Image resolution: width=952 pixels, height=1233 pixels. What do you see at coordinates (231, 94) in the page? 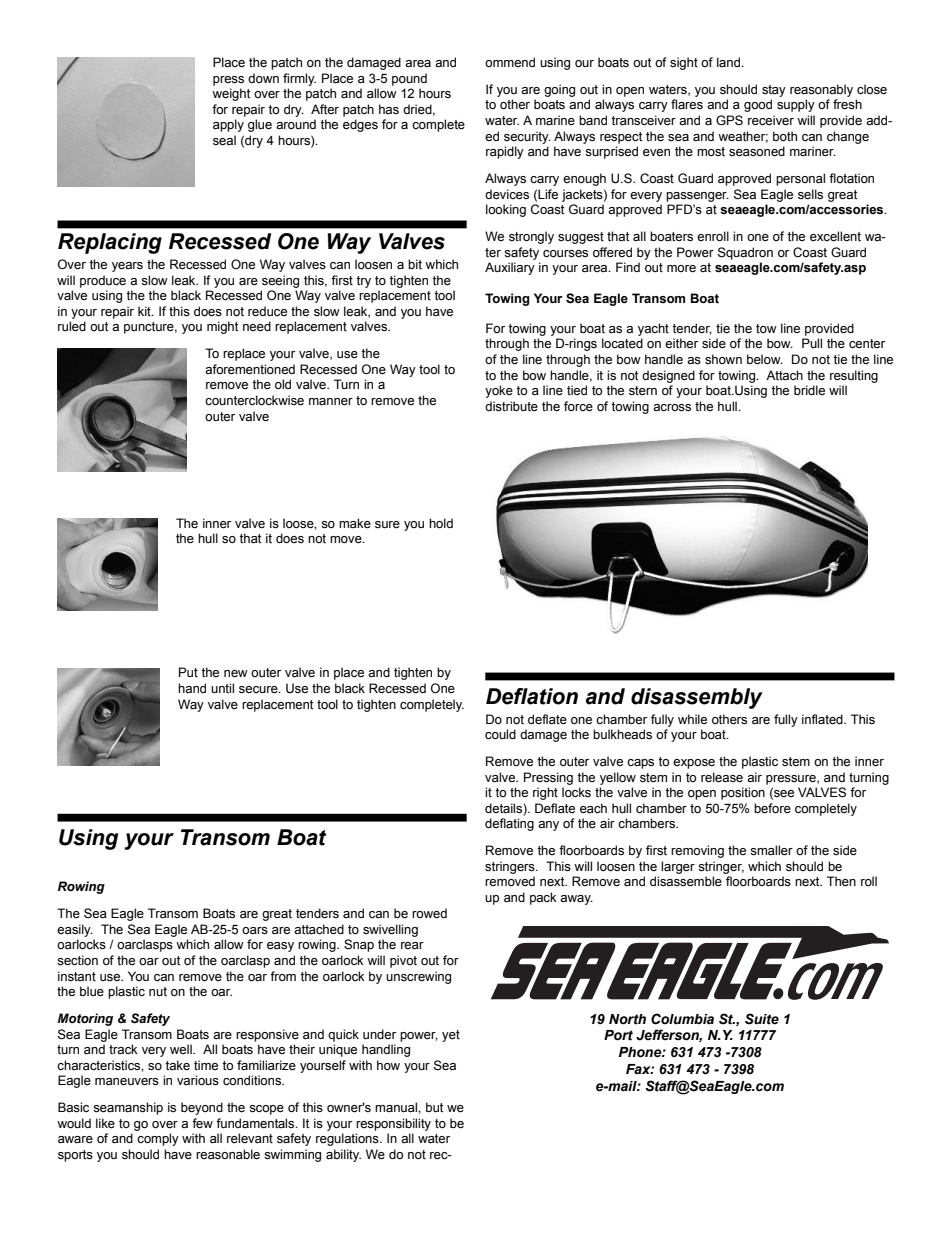
I see `weight` at bounding box center [231, 94].
